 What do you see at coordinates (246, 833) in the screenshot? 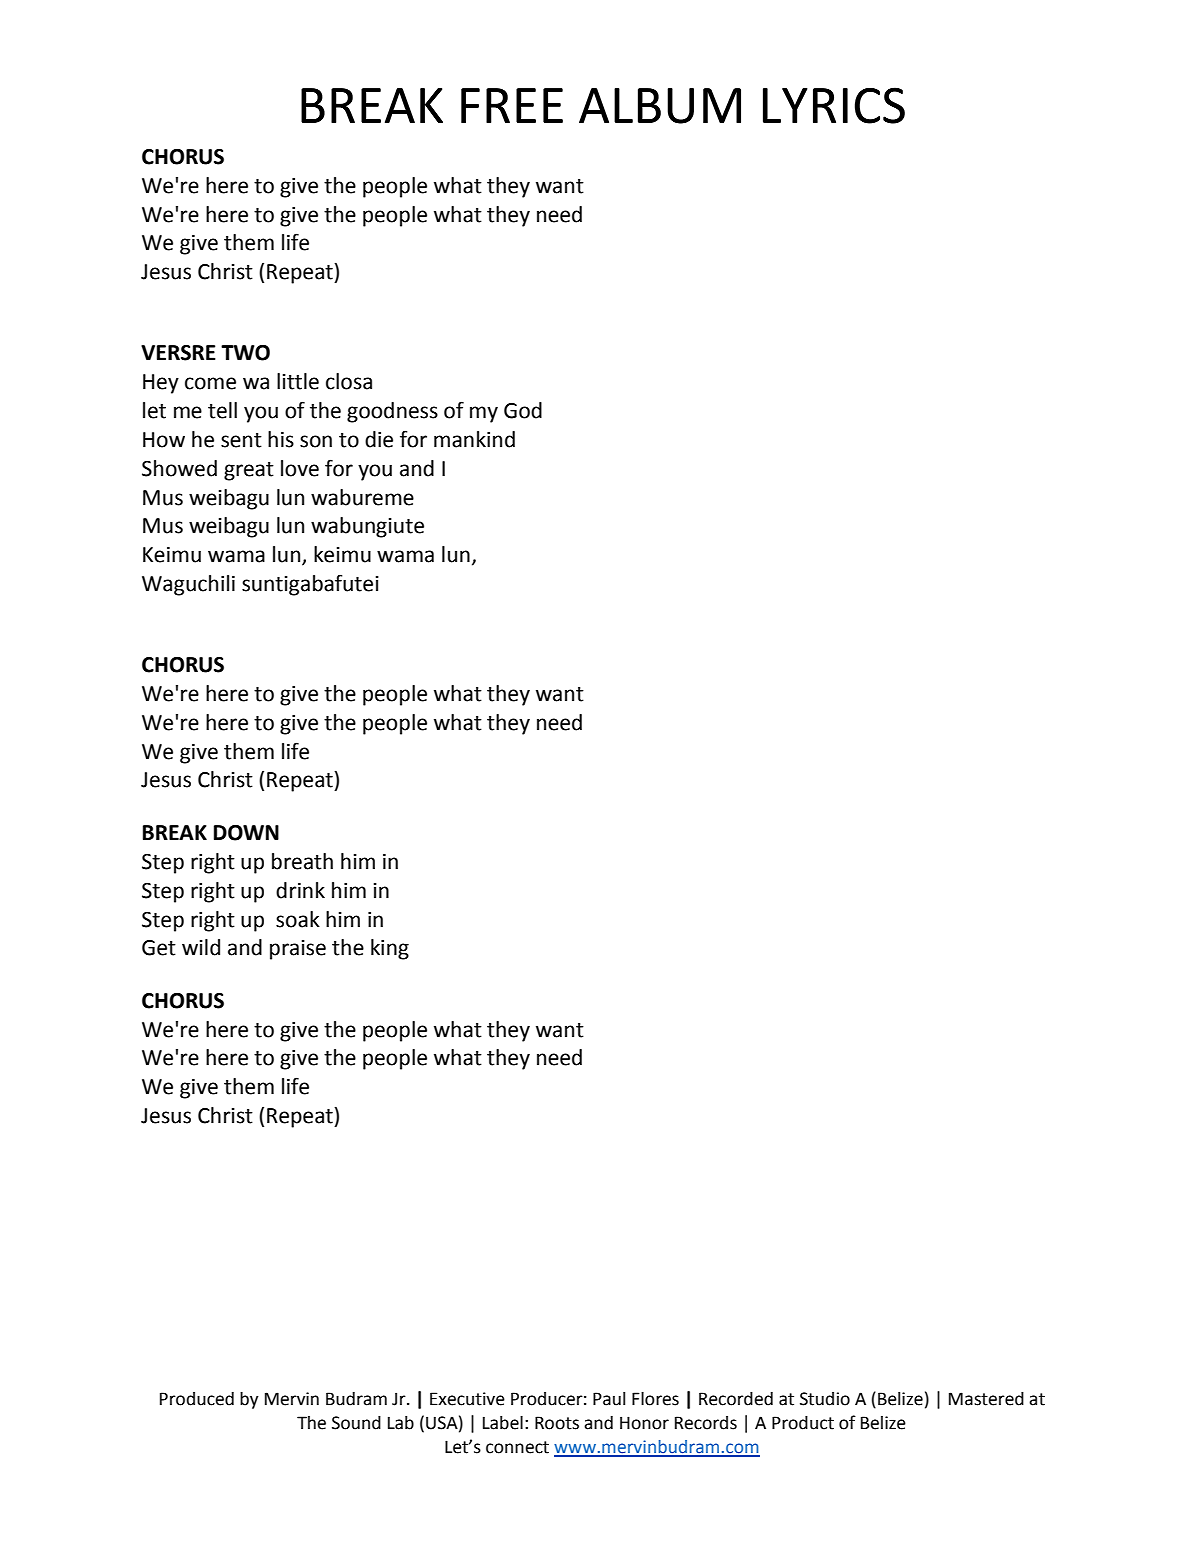
I see `DOWN` at bounding box center [246, 833].
